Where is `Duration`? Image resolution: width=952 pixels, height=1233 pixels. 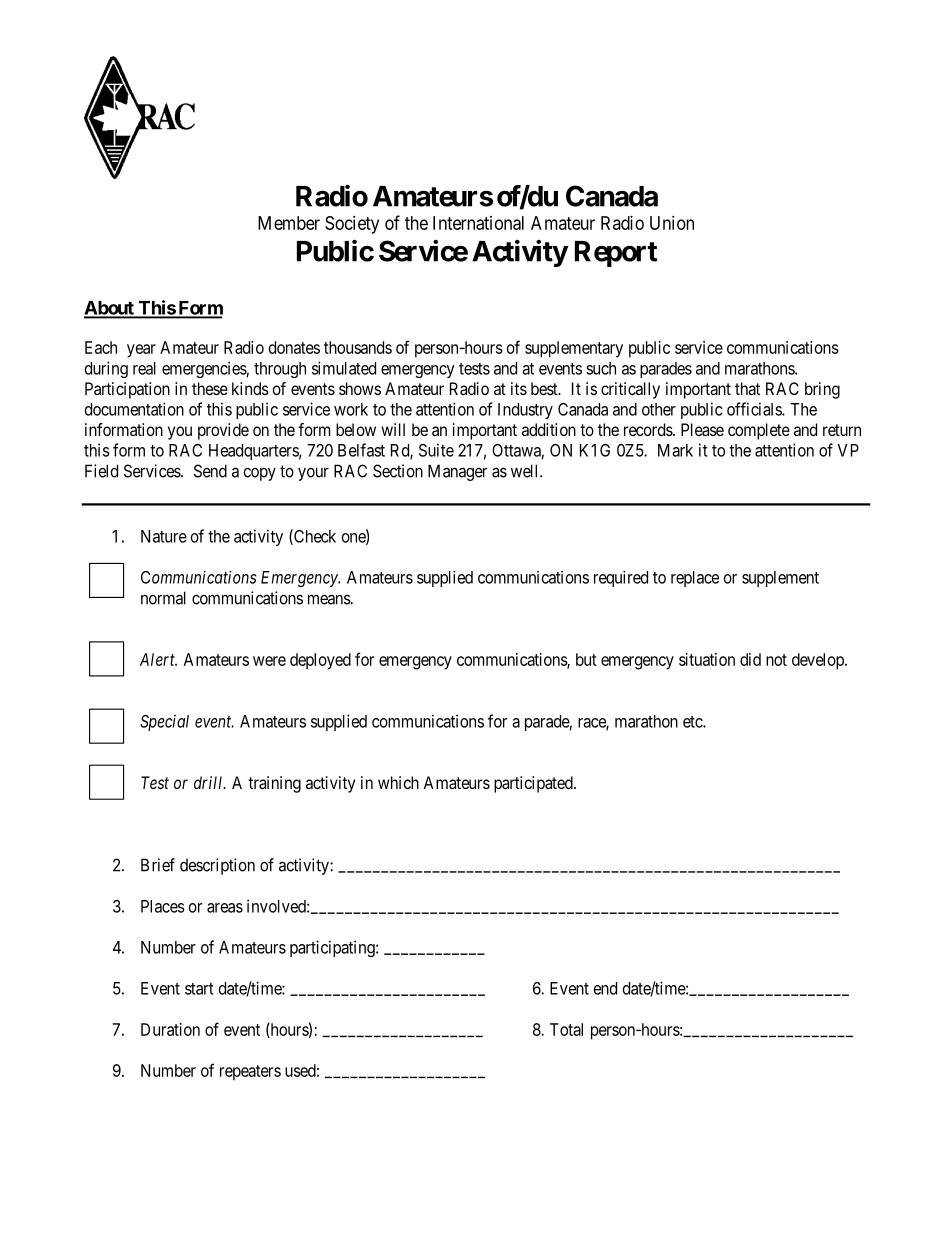 Duration is located at coordinates (170, 1029).
